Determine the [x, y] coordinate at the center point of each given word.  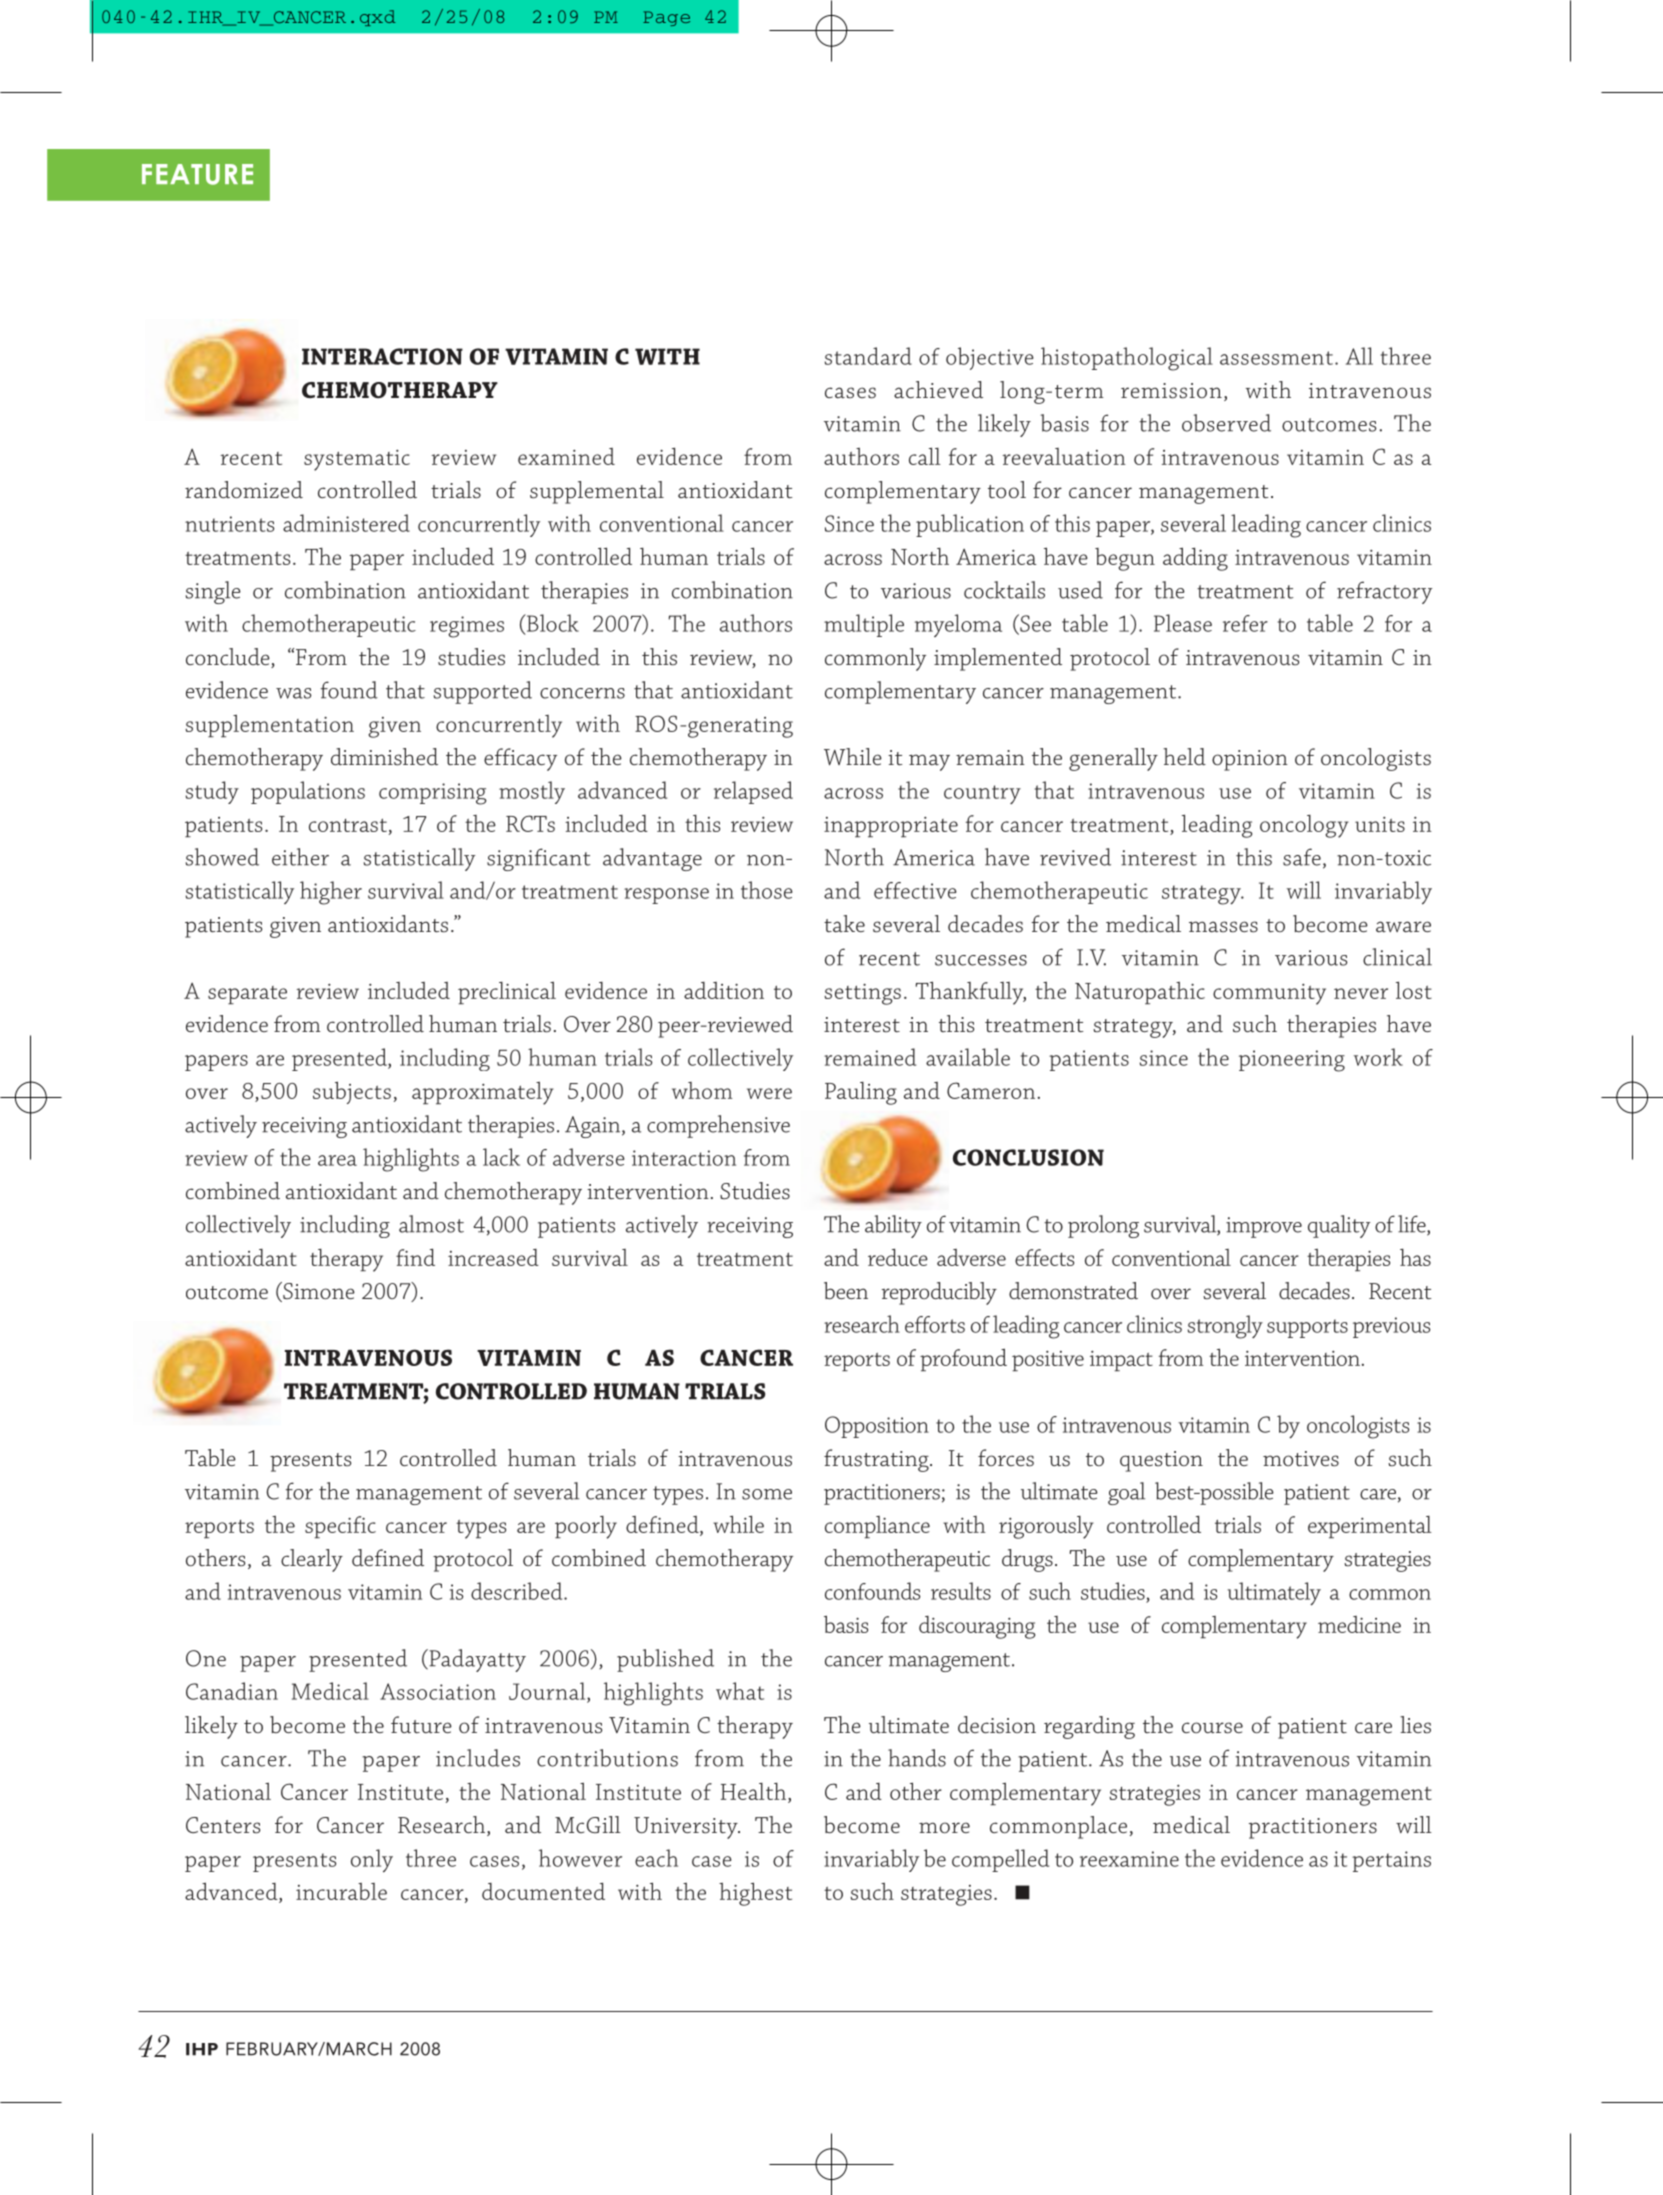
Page [666, 18]
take [844, 923]
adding [1195, 559]
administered [346, 523]
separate [247, 995]
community [1269, 994]
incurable [341, 1891]
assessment [1276, 358]
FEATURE [197, 174]
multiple [864, 625]
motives [1301, 1459]
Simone [318, 1292]
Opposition [877, 1427]
